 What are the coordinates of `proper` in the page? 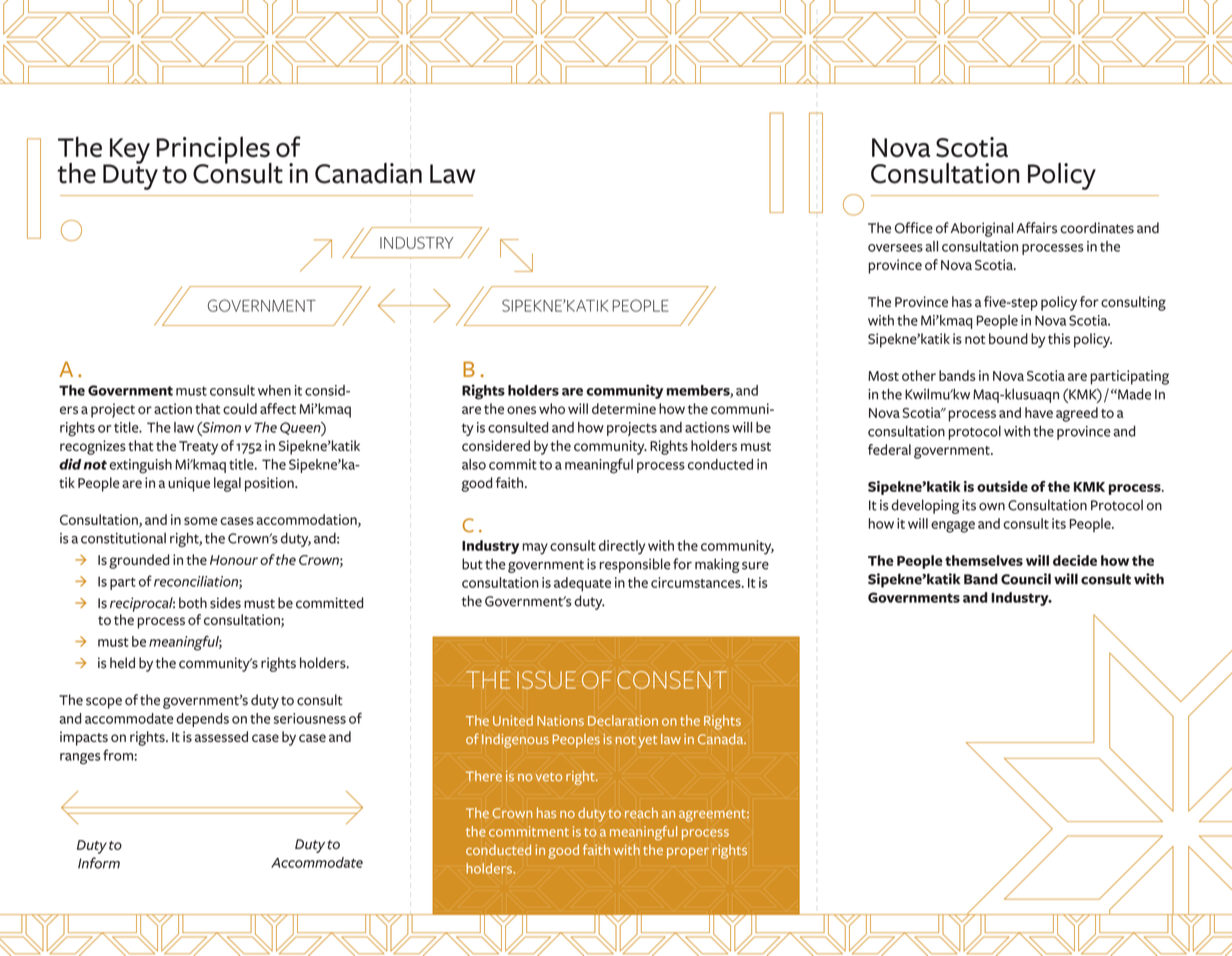 It's located at (688, 853).
